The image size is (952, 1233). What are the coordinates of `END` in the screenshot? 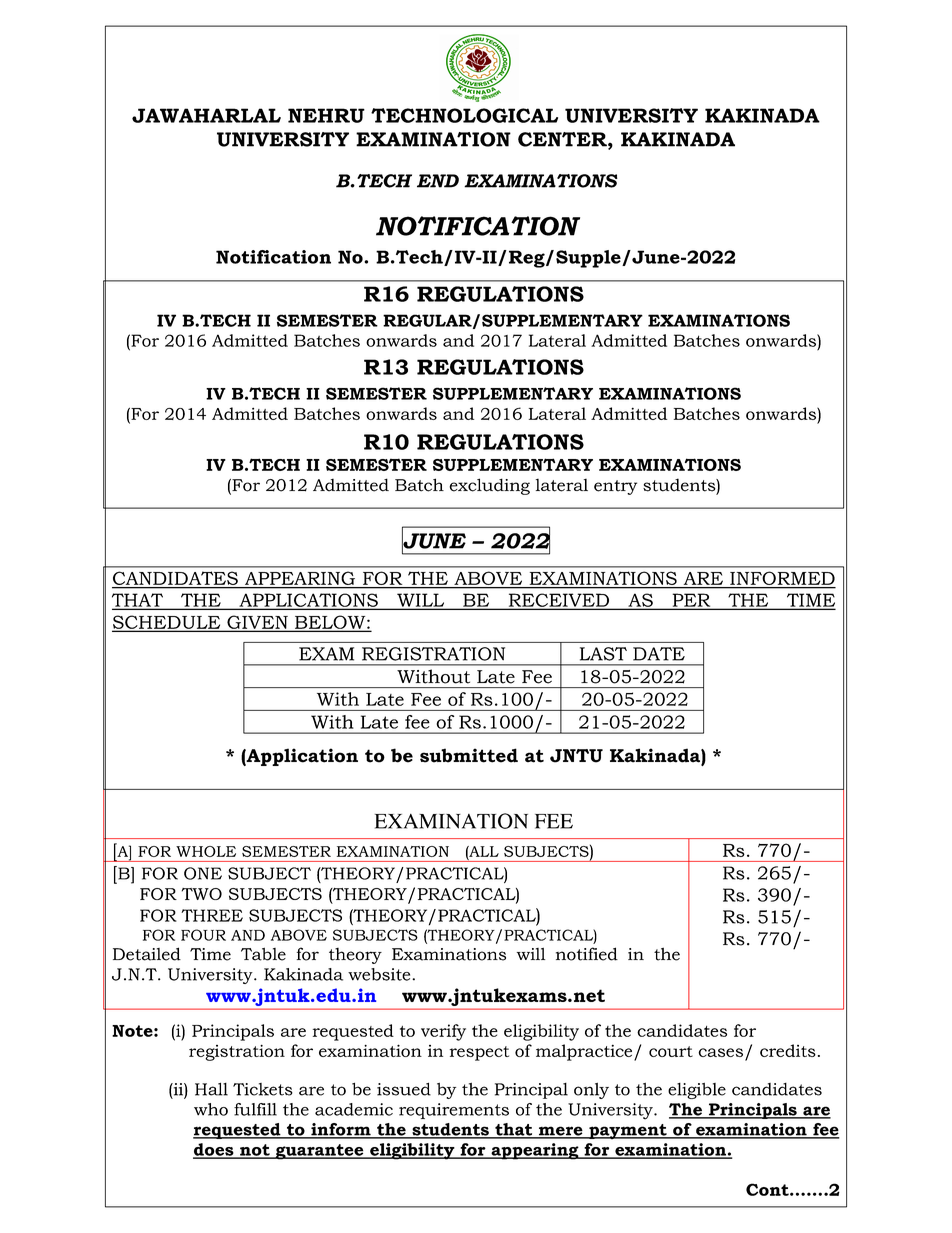 It's located at (438, 181).
